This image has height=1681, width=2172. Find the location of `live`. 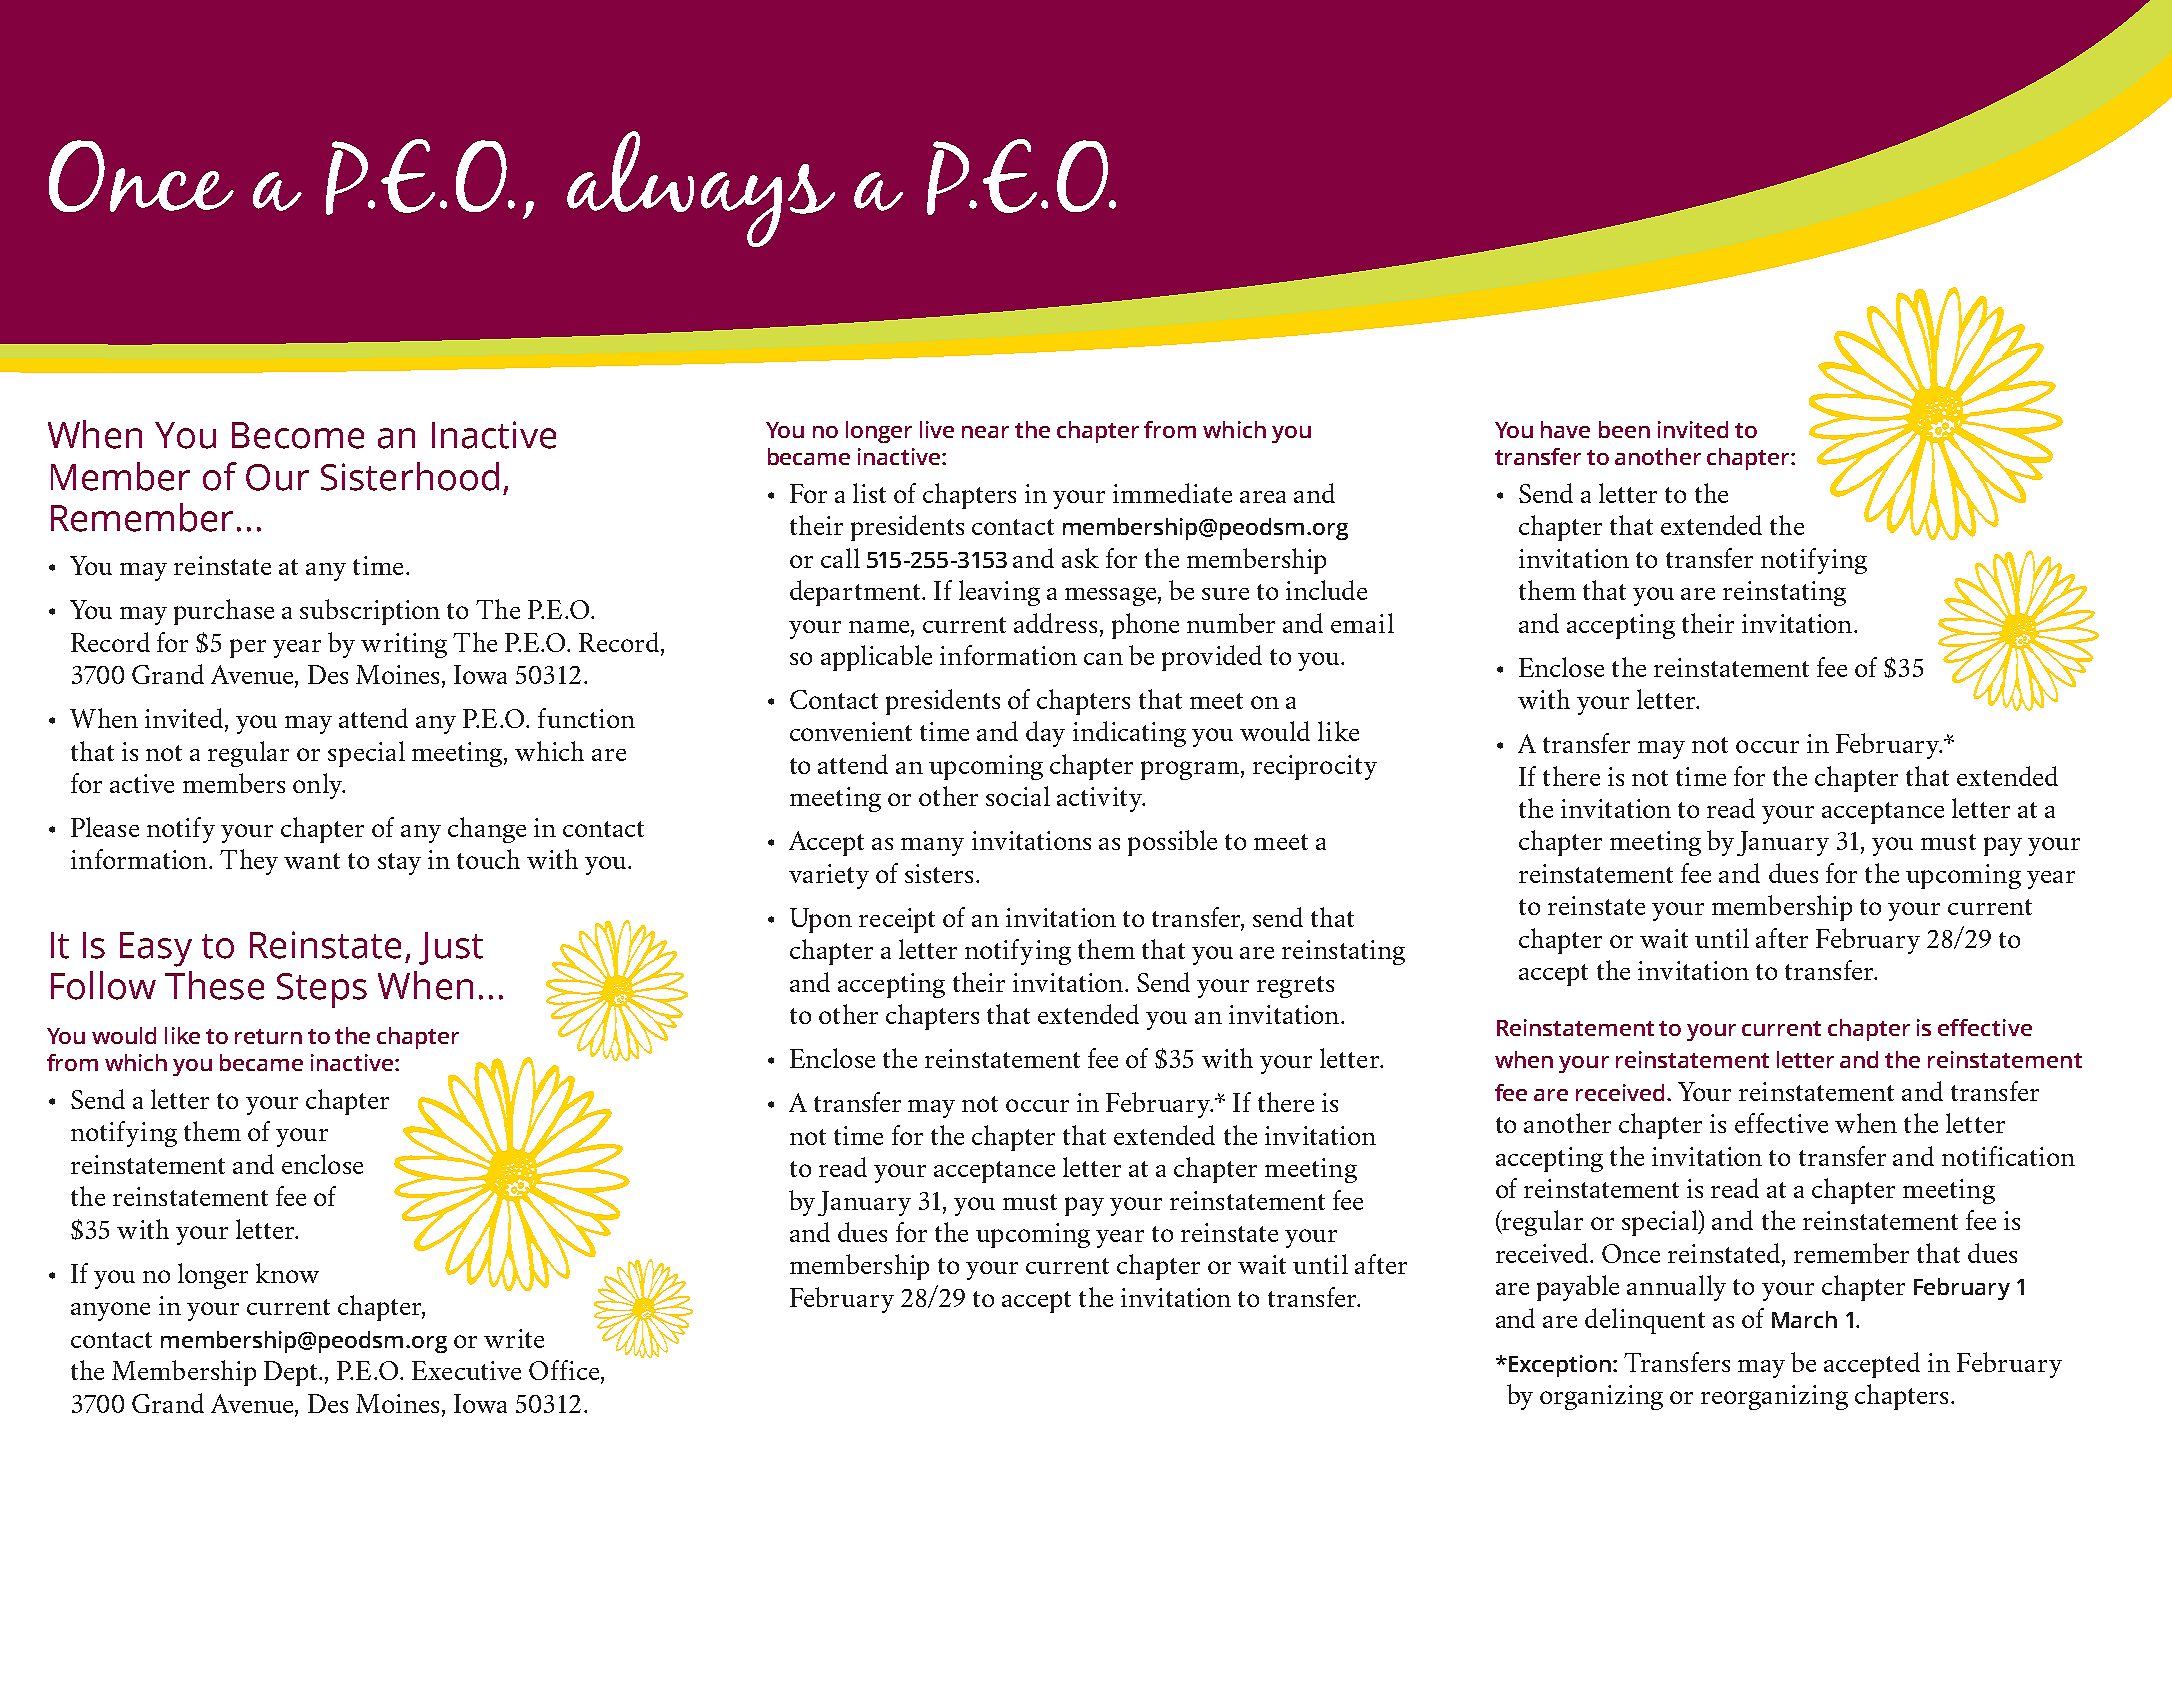

live is located at coordinates (937, 429).
